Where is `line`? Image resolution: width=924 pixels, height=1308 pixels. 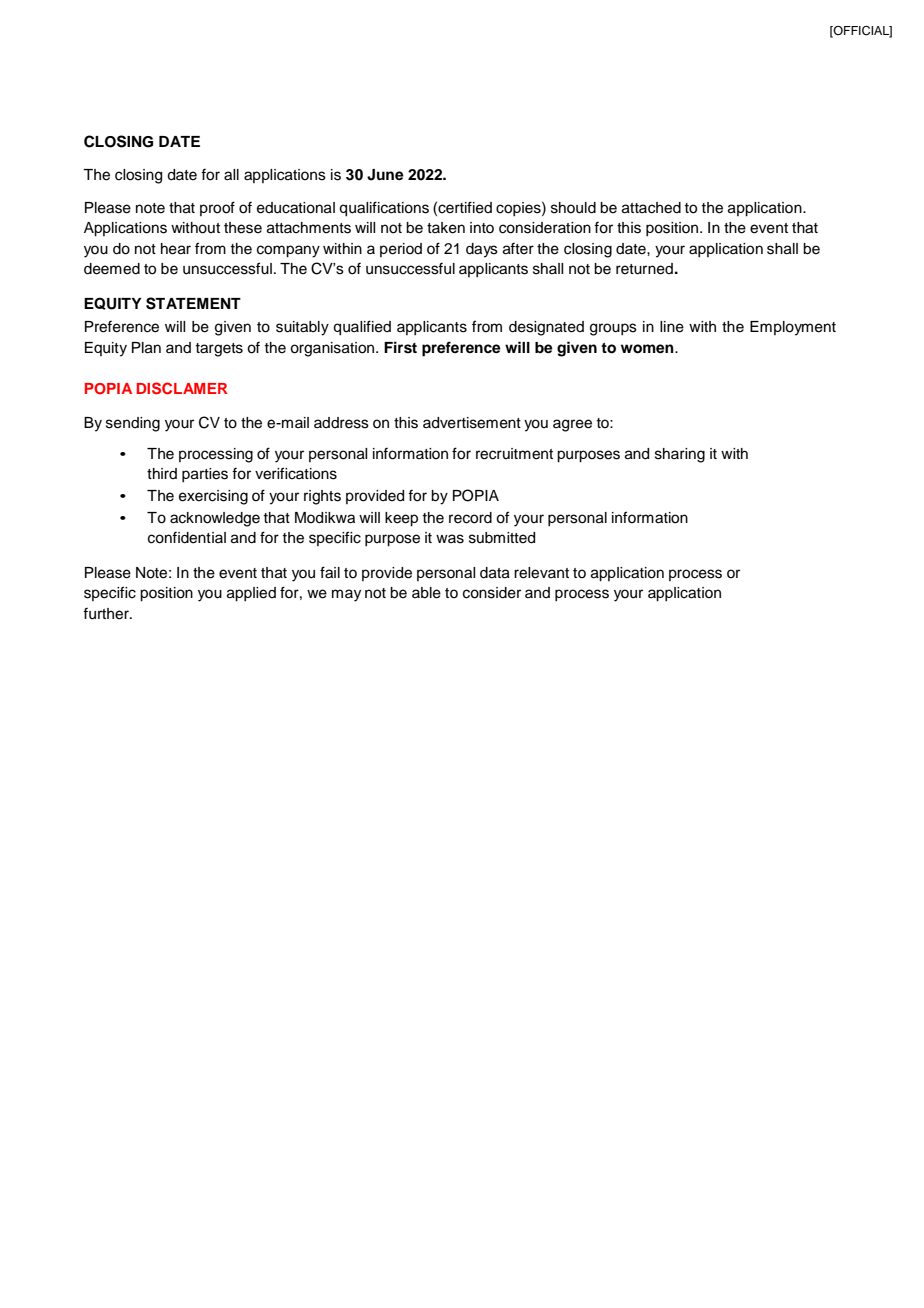 line is located at coordinates (672, 327).
